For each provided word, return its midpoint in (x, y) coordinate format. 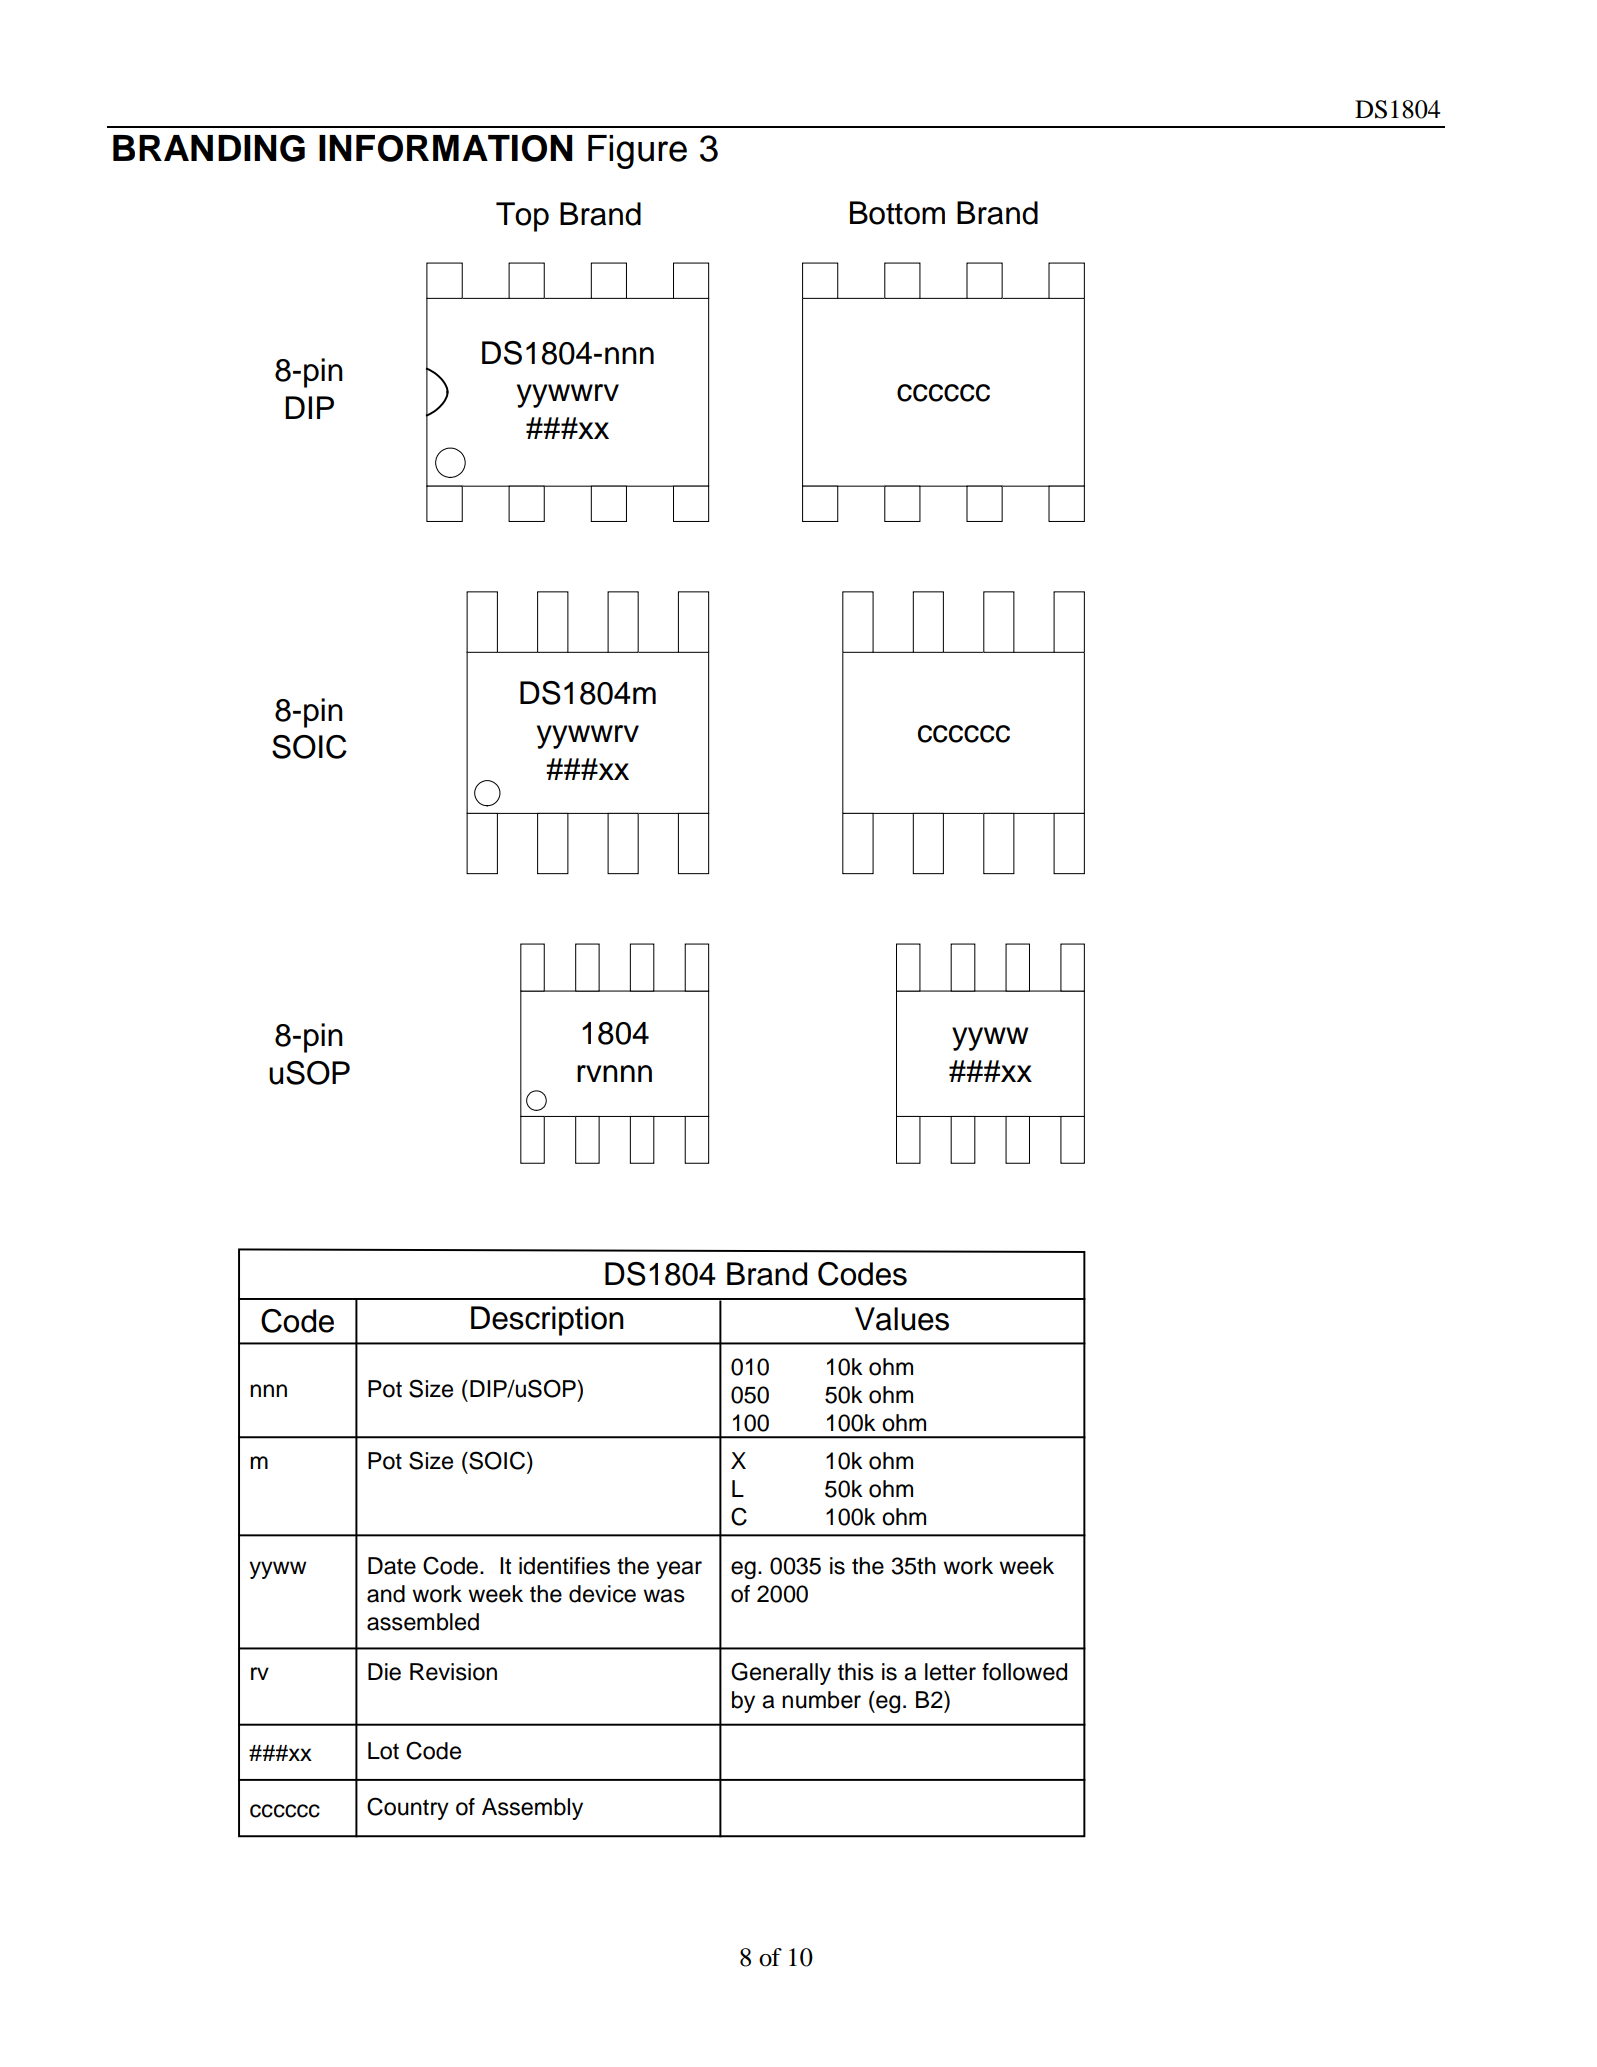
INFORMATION (446, 148)
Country (408, 1808)
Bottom (897, 213)
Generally (781, 1673)
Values (902, 1319)
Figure (637, 152)
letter (950, 1672)
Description (547, 1321)
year (679, 1570)
